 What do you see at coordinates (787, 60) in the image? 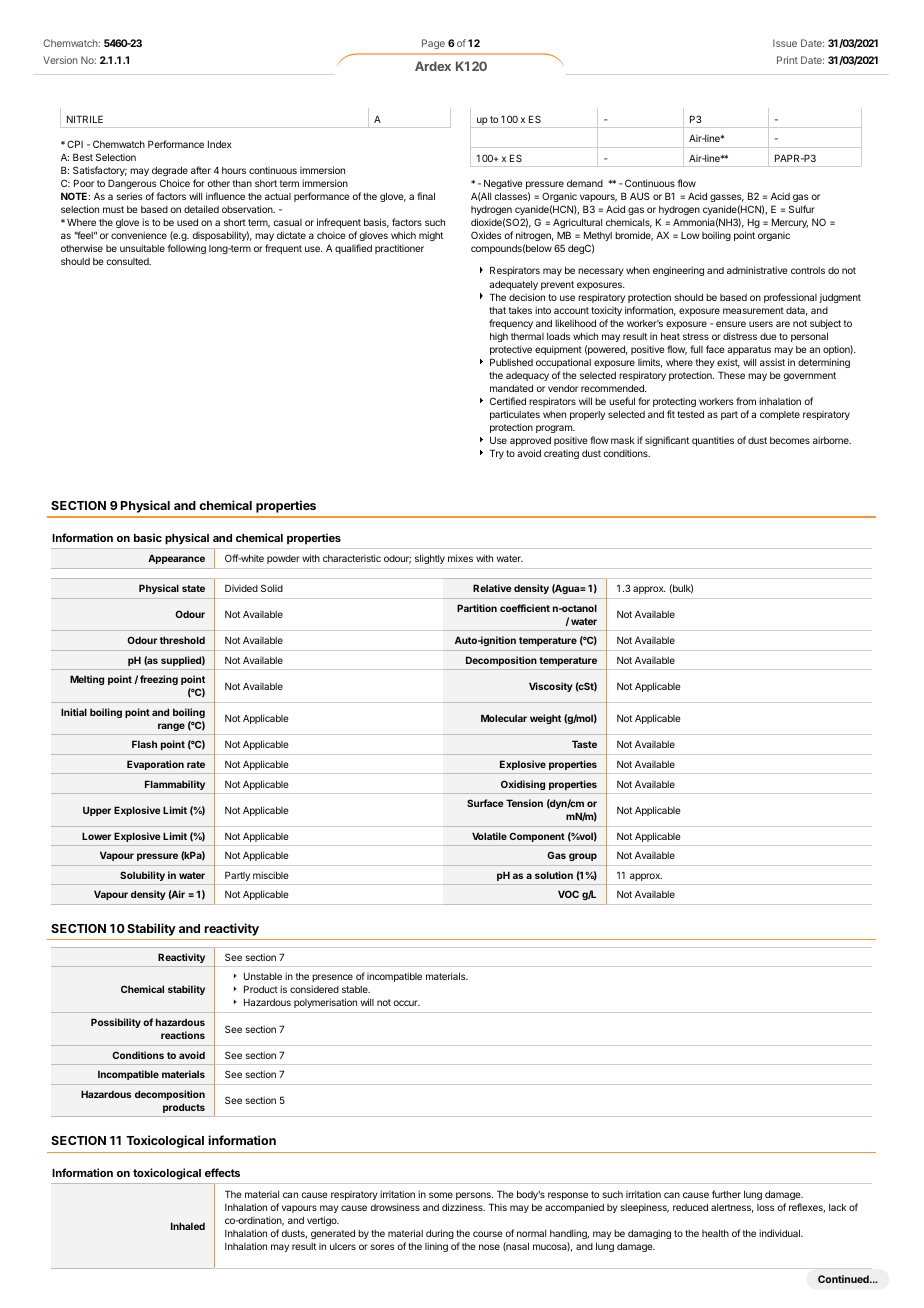
I see `Print` at bounding box center [787, 60].
